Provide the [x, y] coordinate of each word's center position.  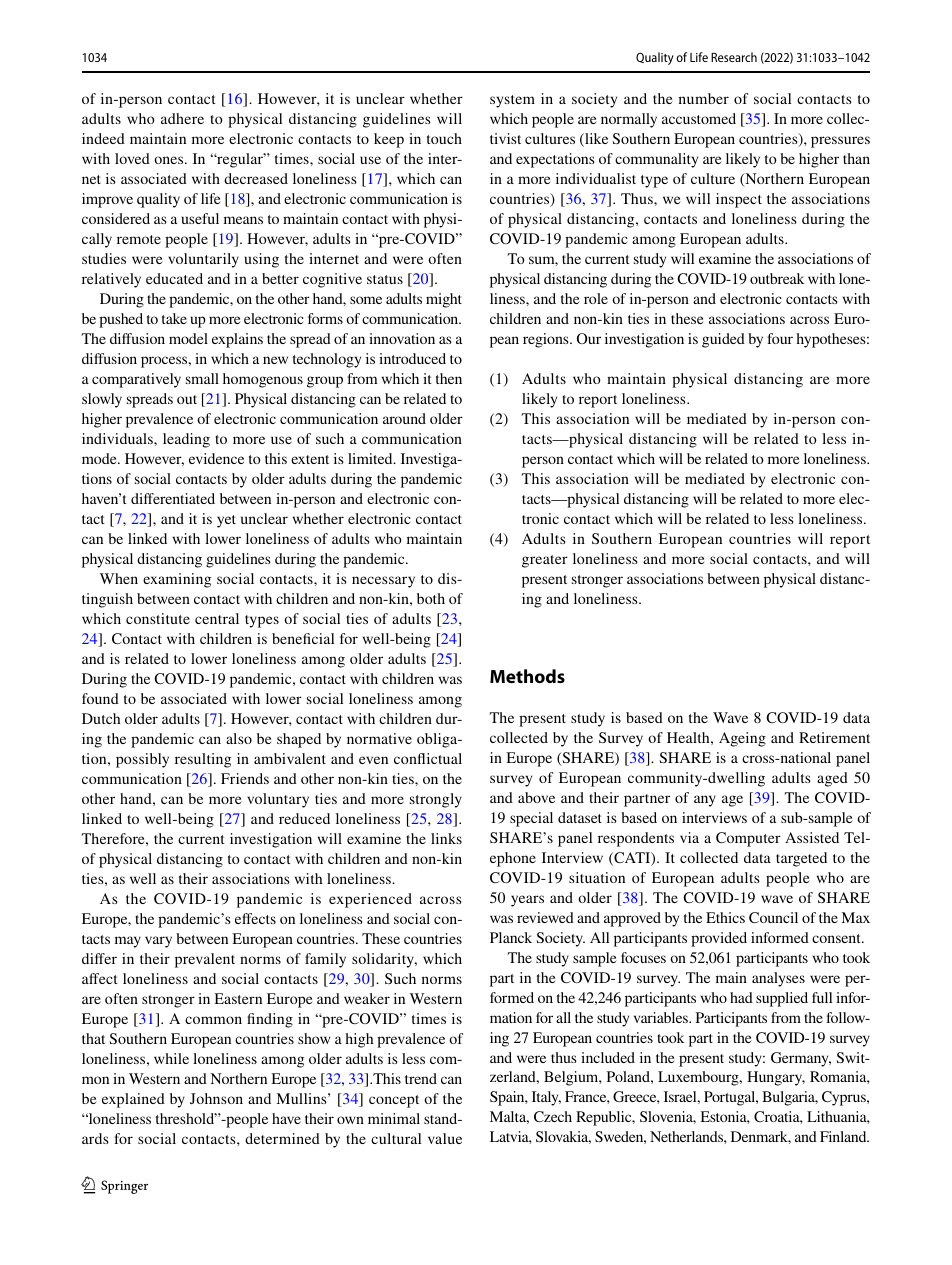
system [512, 101]
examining [177, 580]
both [431, 598]
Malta [509, 1117]
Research [734, 57]
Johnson [216, 1098]
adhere [182, 118]
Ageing [742, 739]
